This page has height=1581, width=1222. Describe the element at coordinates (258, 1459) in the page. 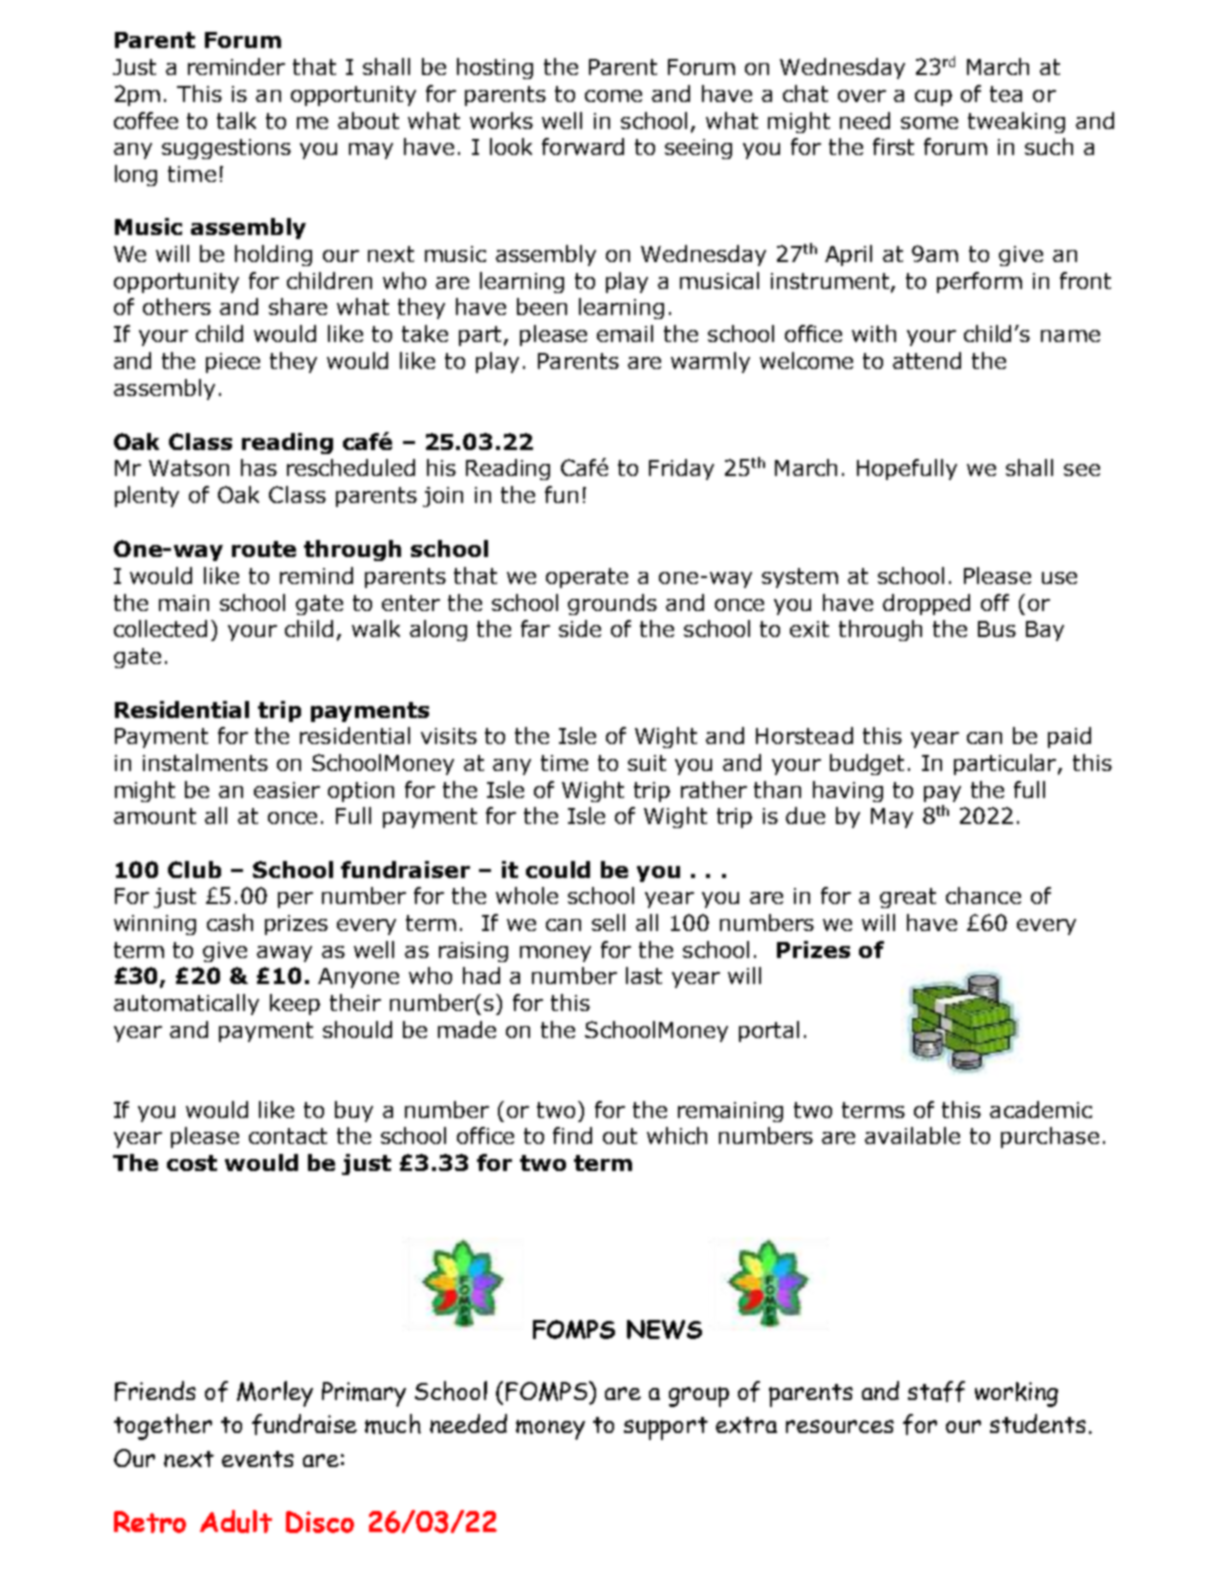

I see `events` at that location.
